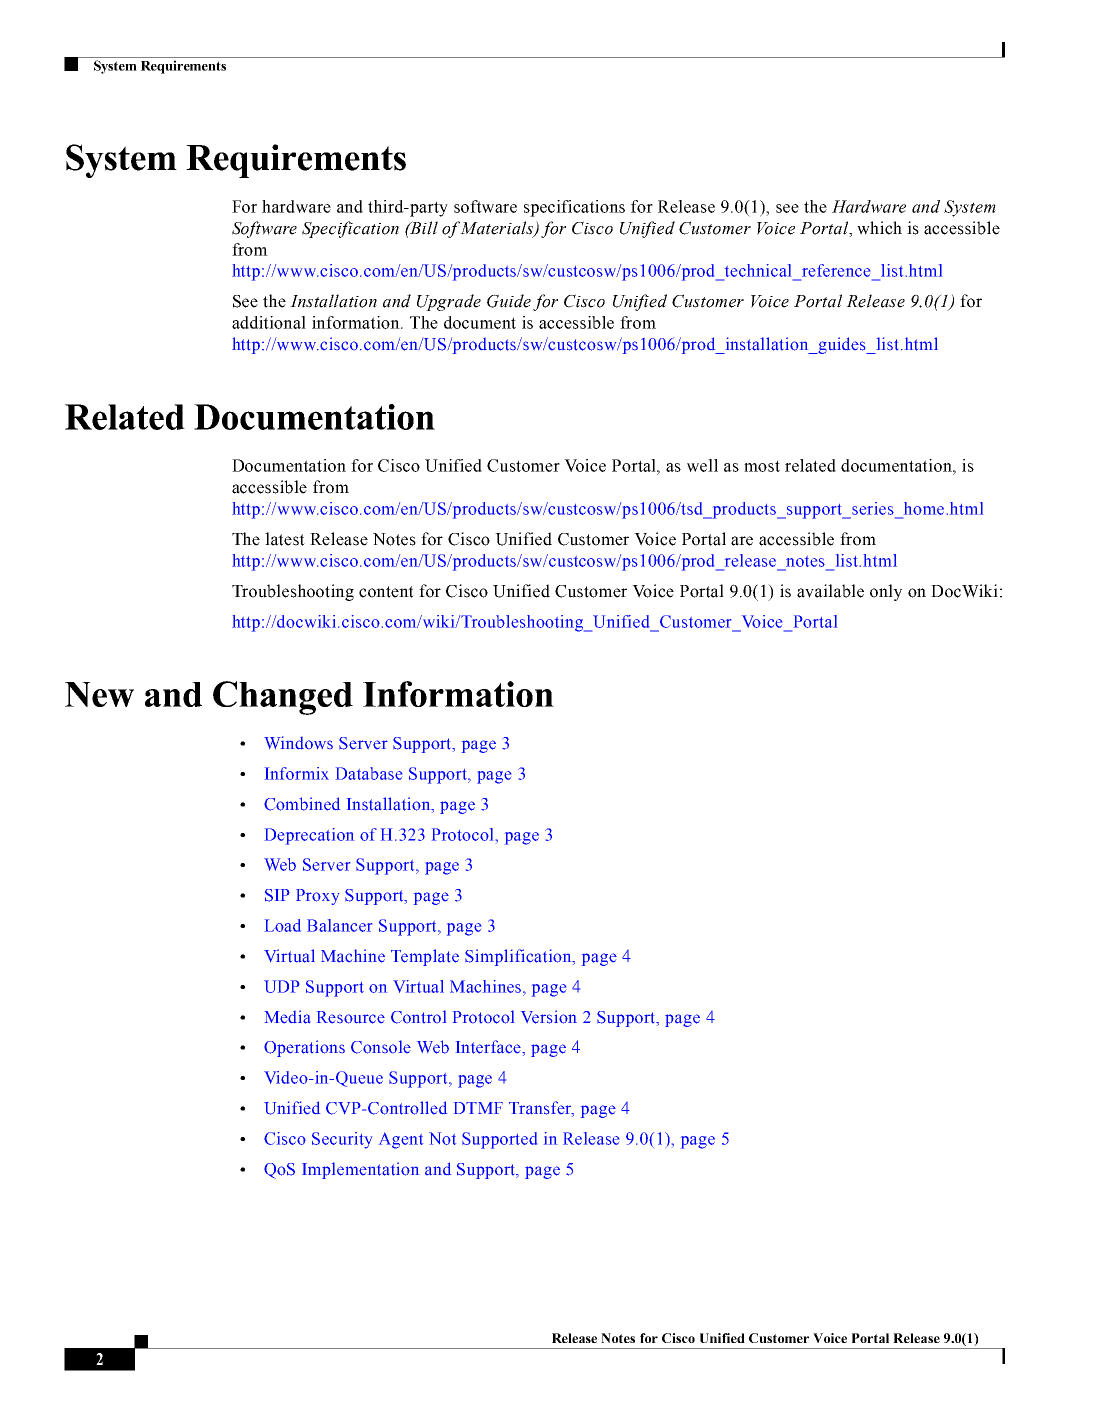 This screenshot has height=1417, width=1095. What do you see at coordinates (449, 302) in the screenshot?
I see `Upgrade` at bounding box center [449, 302].
